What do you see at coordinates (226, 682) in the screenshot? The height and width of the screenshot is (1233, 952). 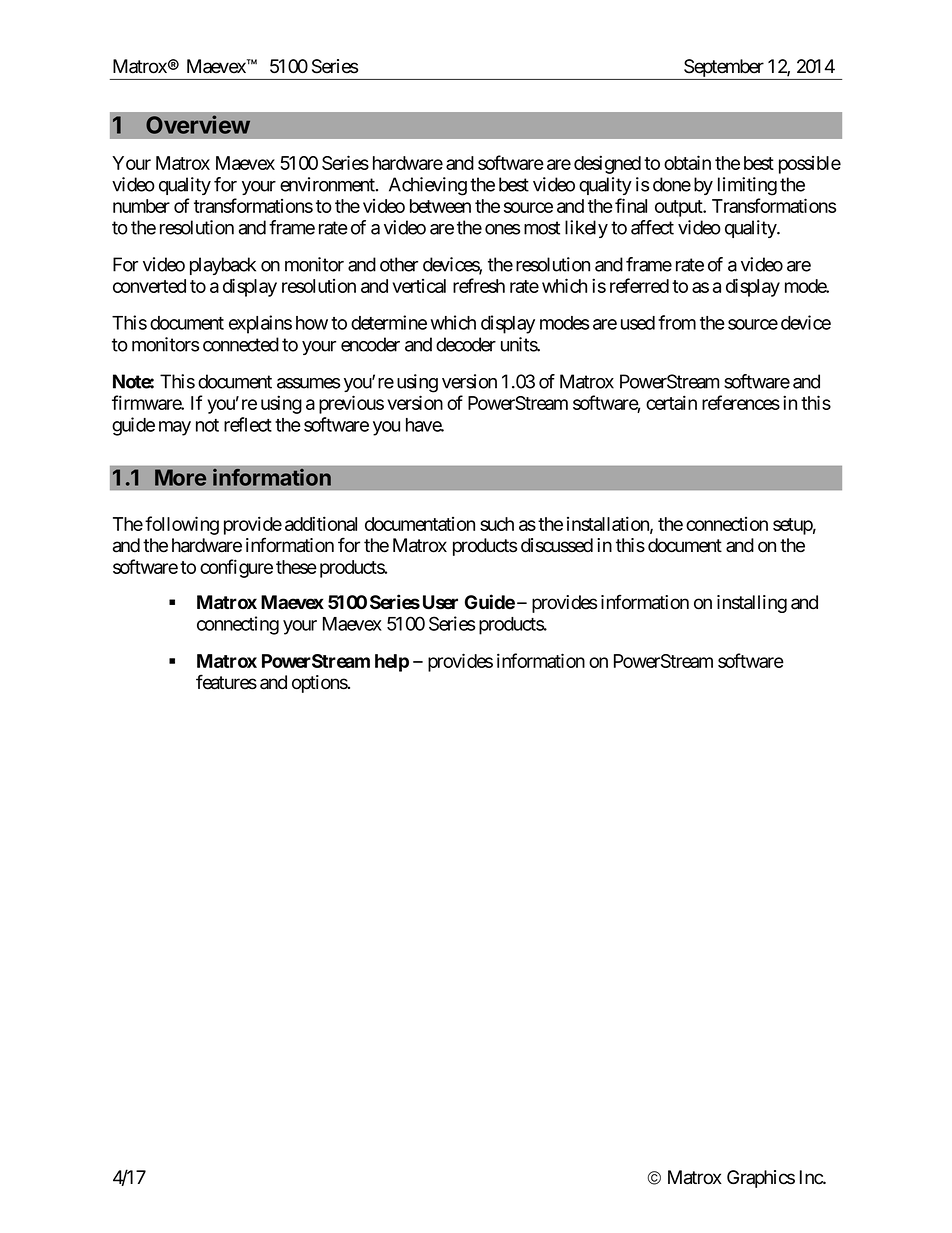 I see `features` at bounding box center [226, 682].
